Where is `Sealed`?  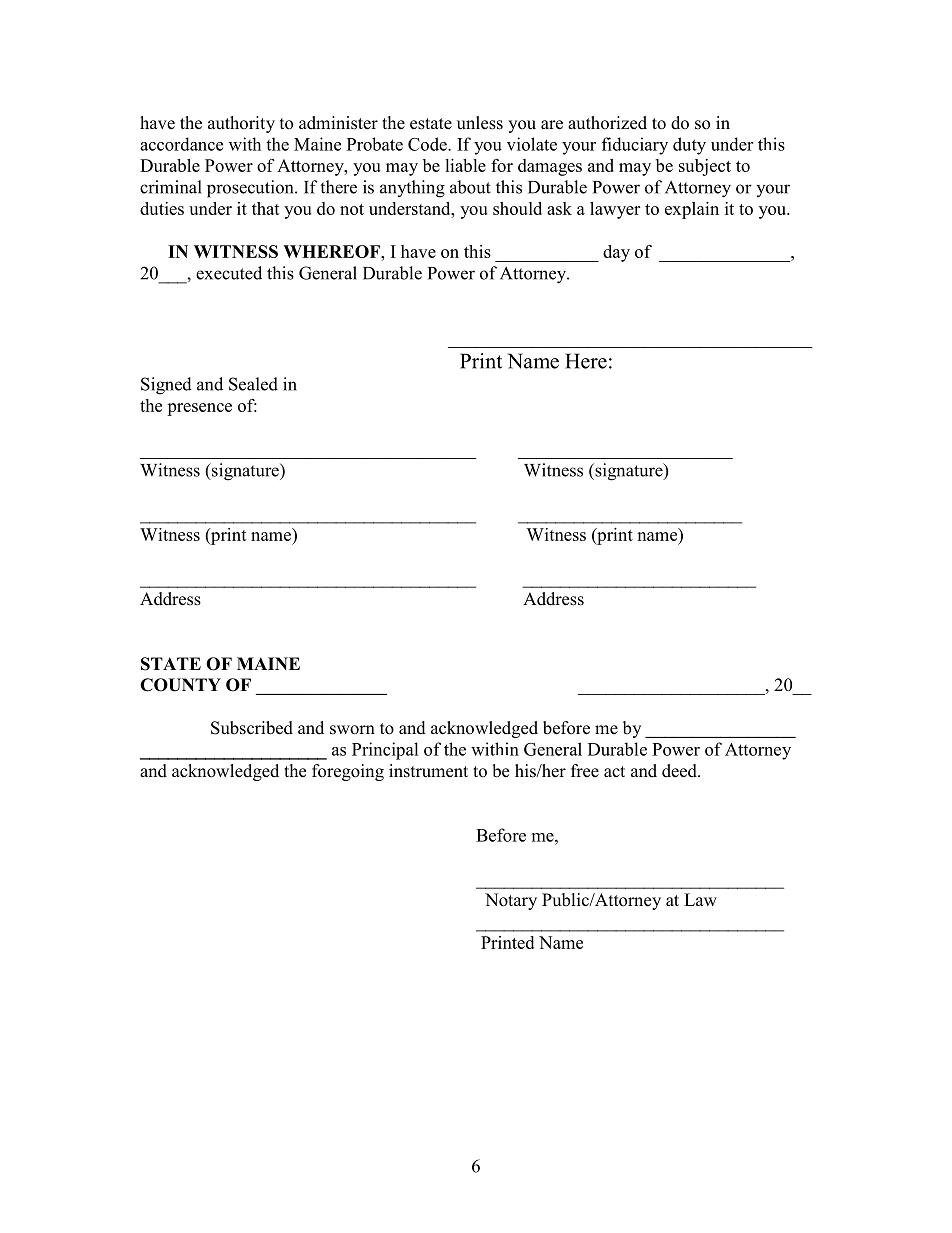 Sealed is located at coordinates (253, 384).
